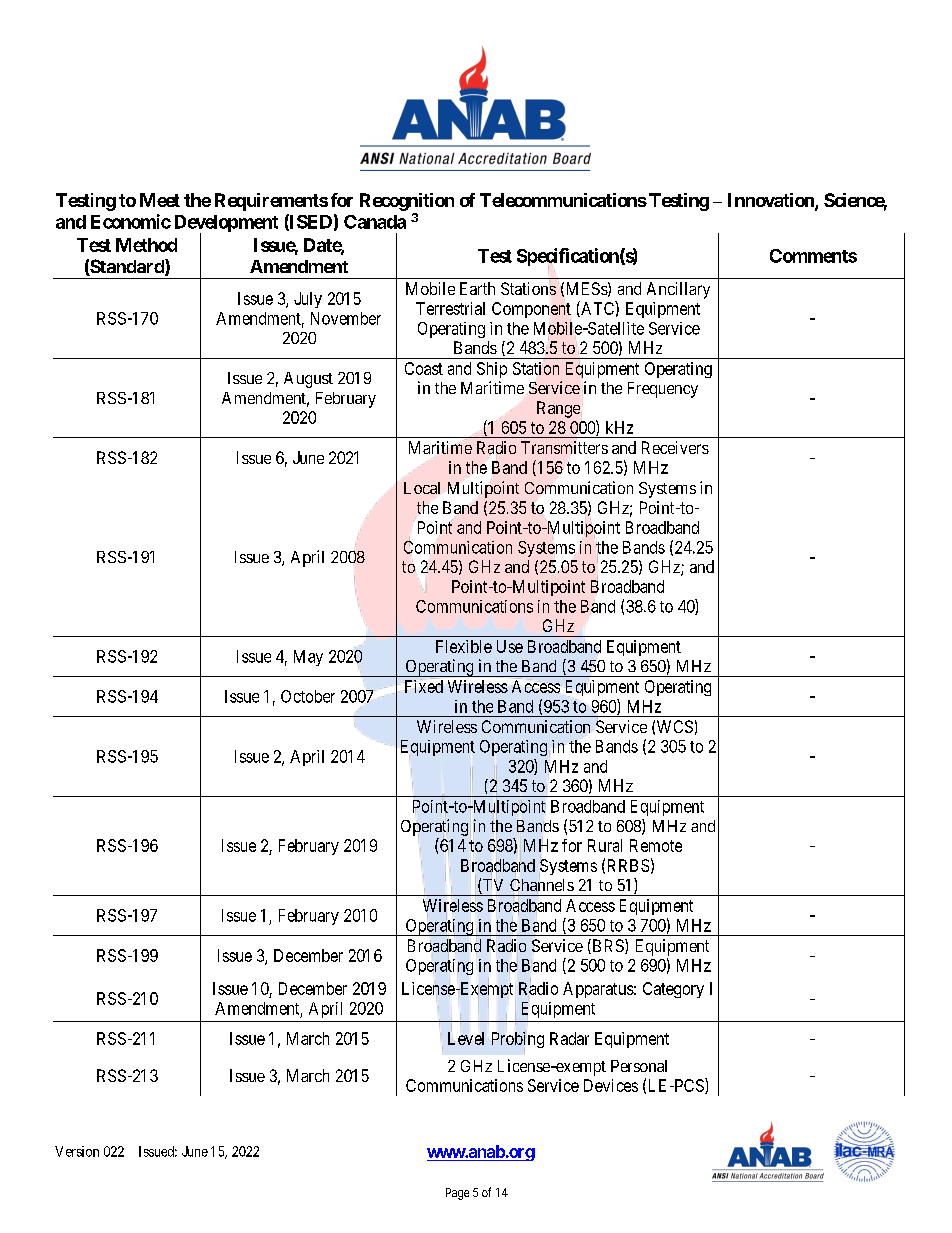 Image resolution: width=952 pixels, height=1233 pixels. Describe the element at coordinates (656, 845) in the document. I see `Remote` at that location.
